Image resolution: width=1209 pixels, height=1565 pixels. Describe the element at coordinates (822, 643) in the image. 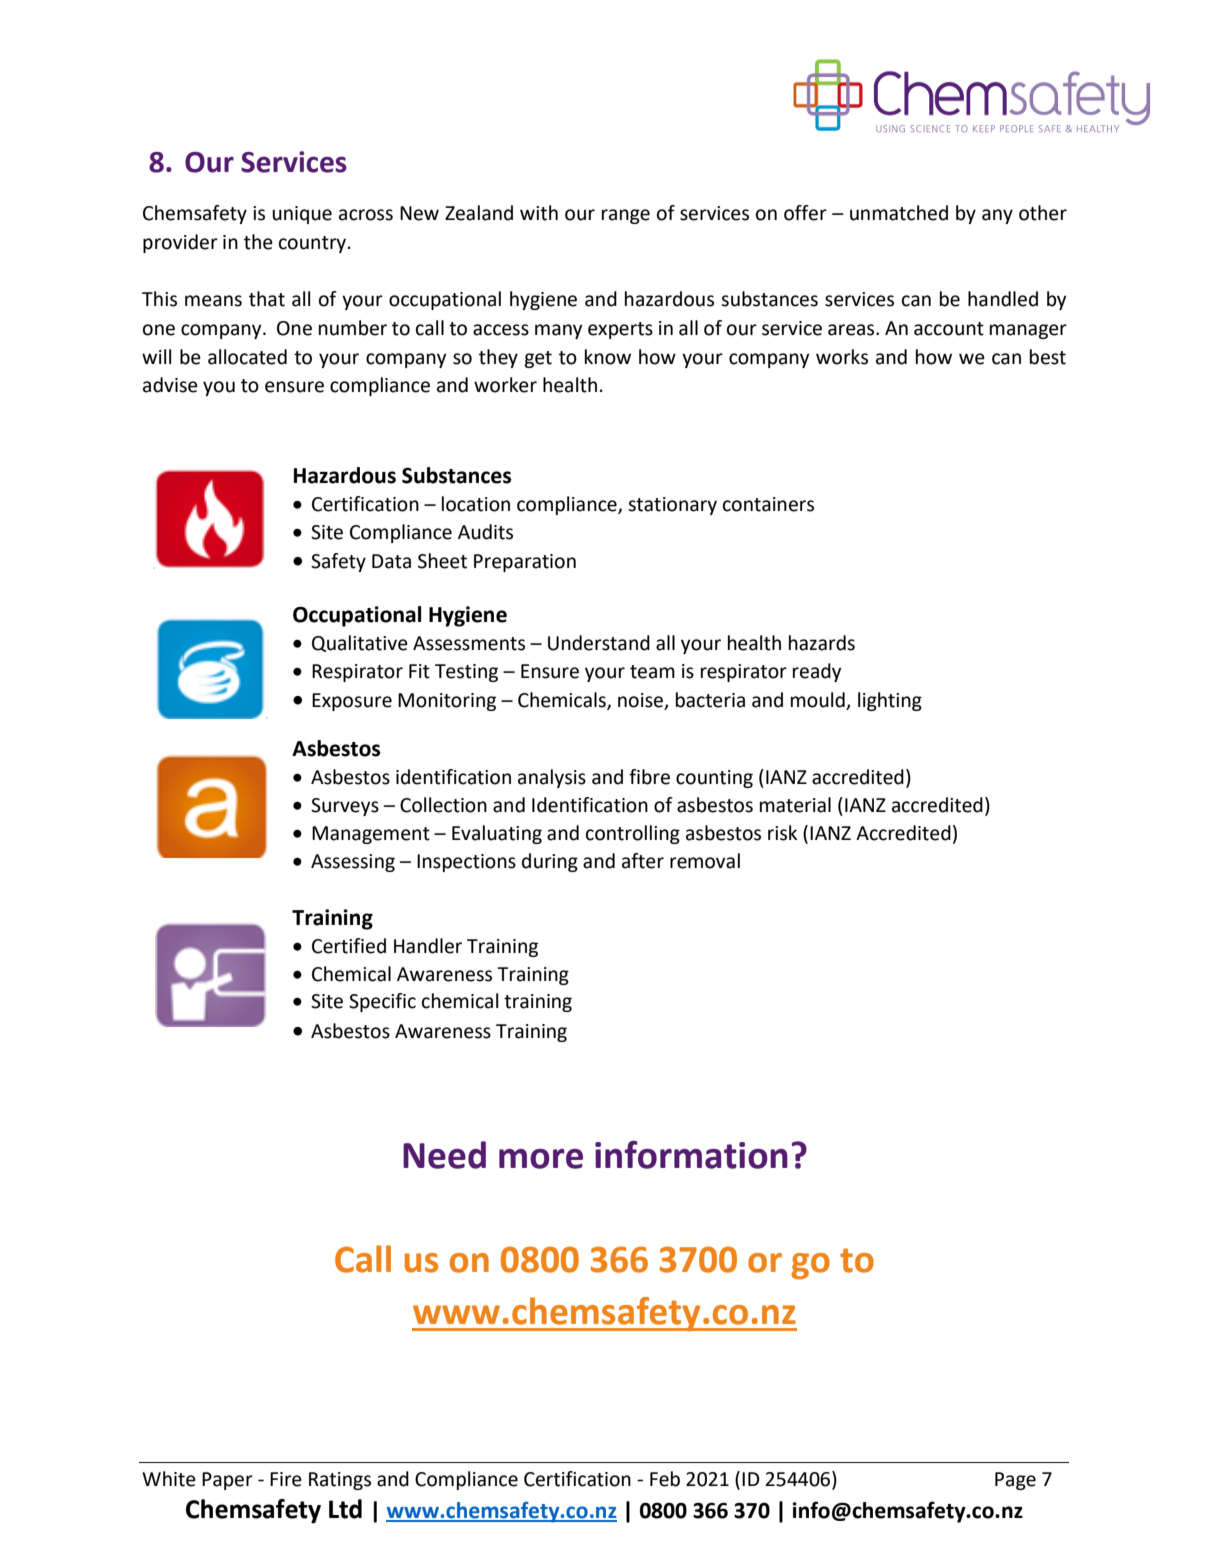

I see `hazards` at that location.
